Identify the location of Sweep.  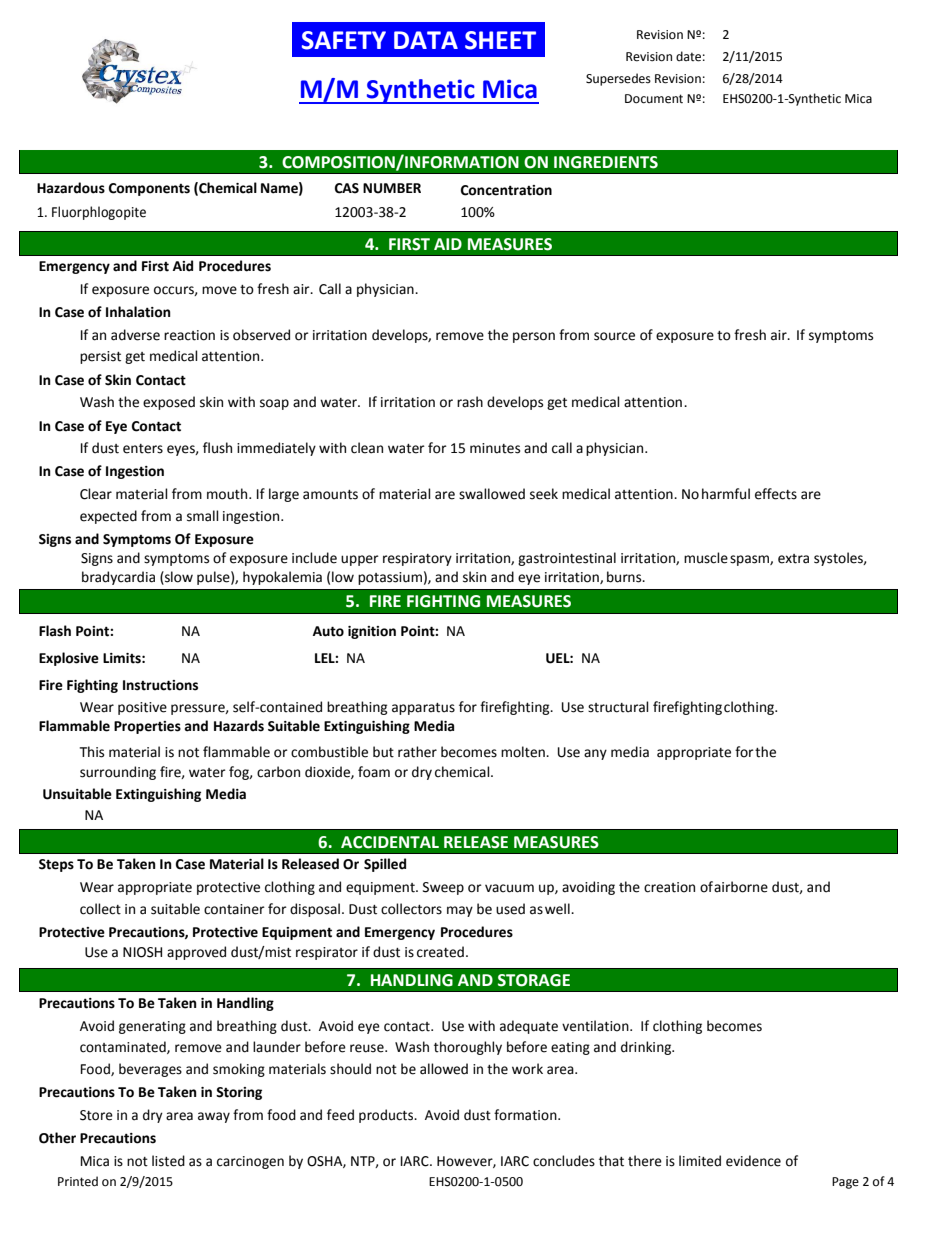
(443, 888).
